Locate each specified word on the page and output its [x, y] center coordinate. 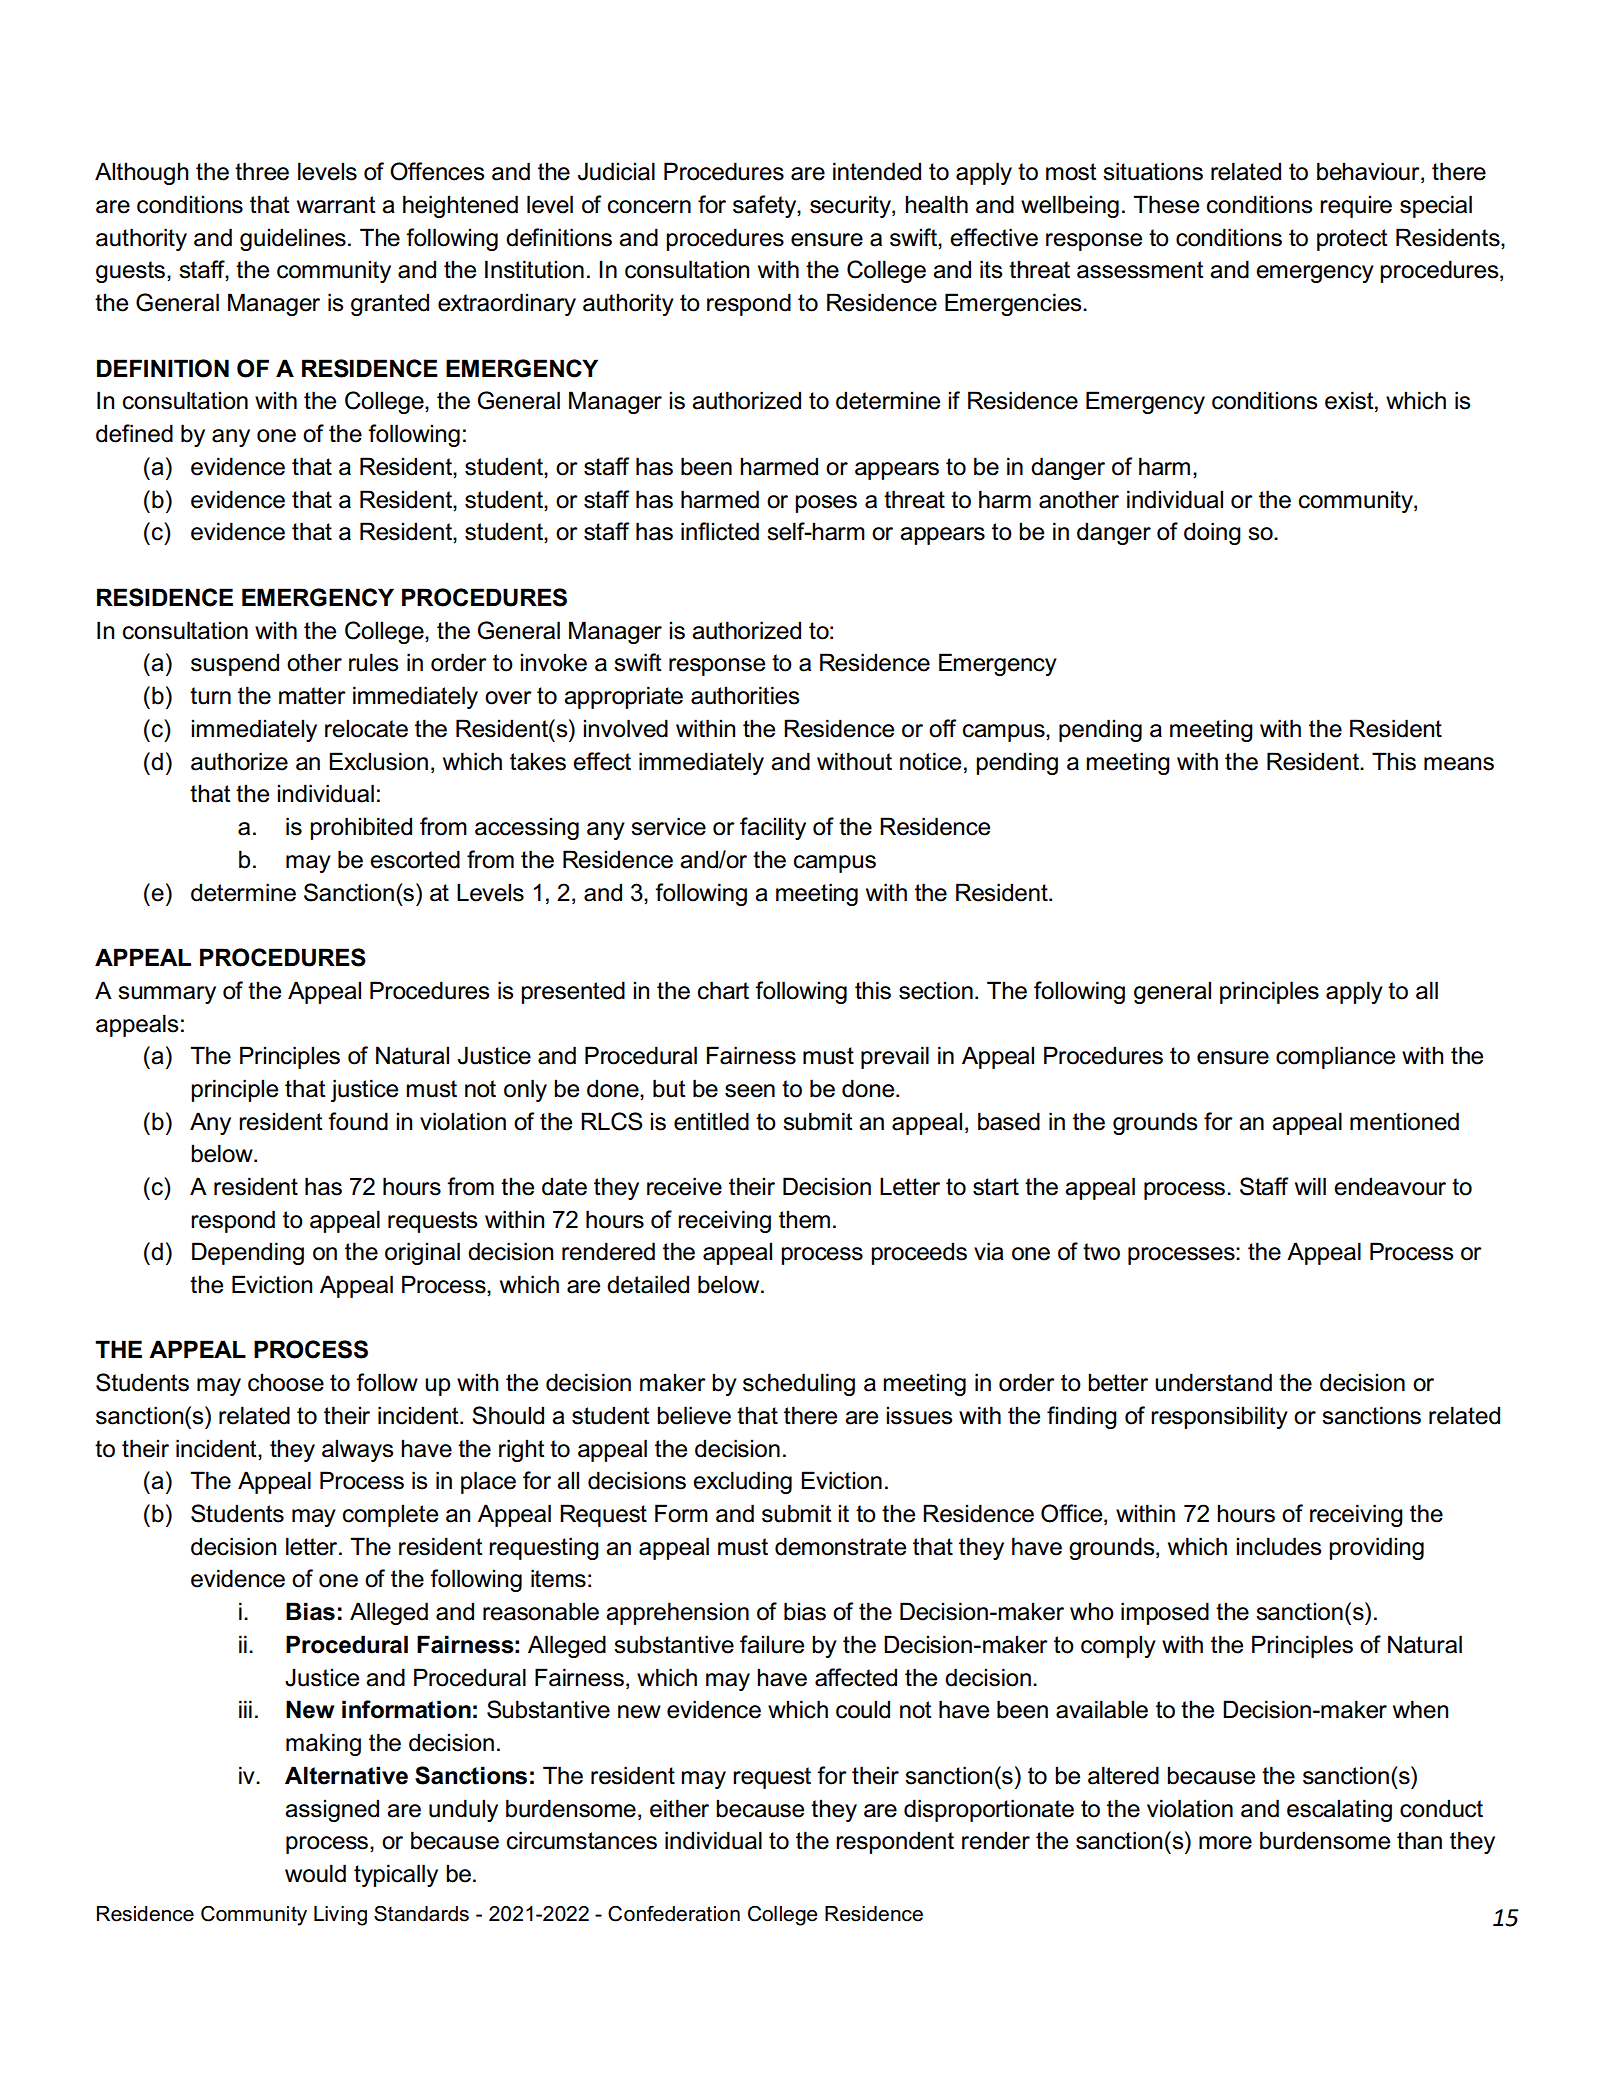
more [1225, 1843]
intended [877, 171]
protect [1352, 240]
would [315, 1873]
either [679, 1808]
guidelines [293, 239]
